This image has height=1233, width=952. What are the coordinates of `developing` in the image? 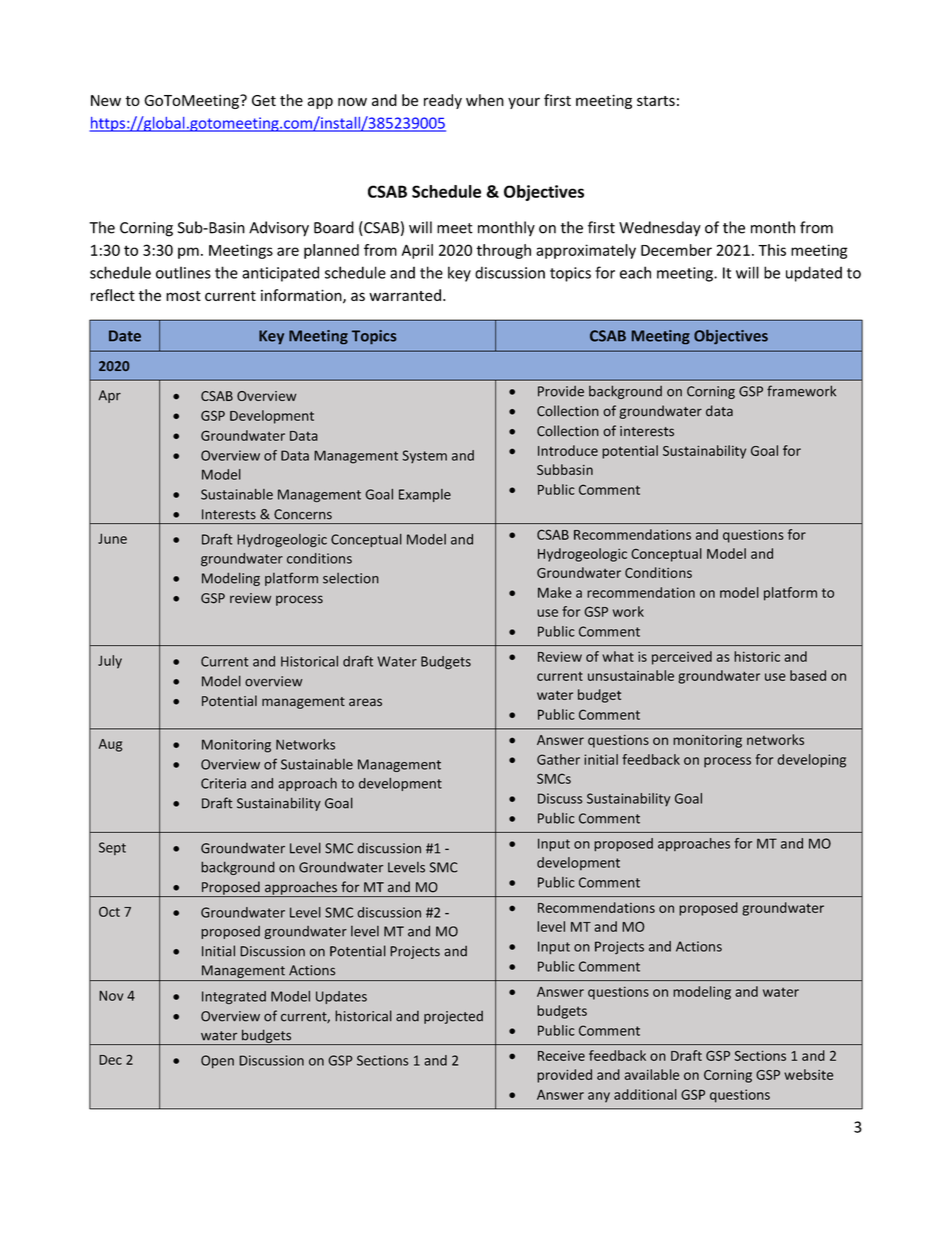 It's located at (811, 761).
